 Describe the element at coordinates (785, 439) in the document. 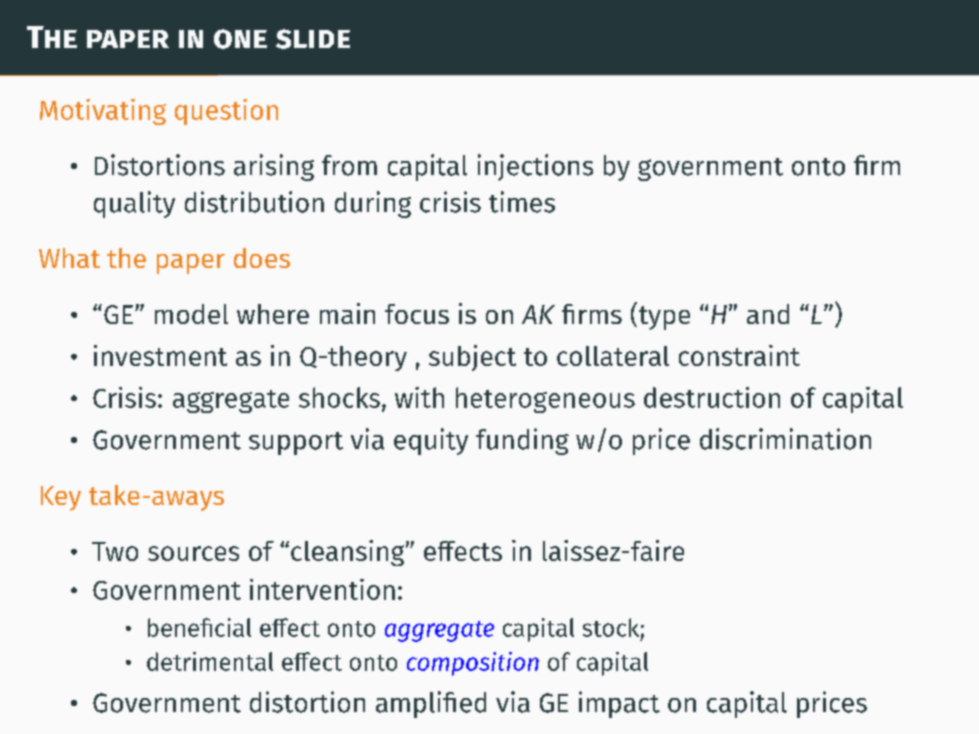

I see `discrimination` at that location.
